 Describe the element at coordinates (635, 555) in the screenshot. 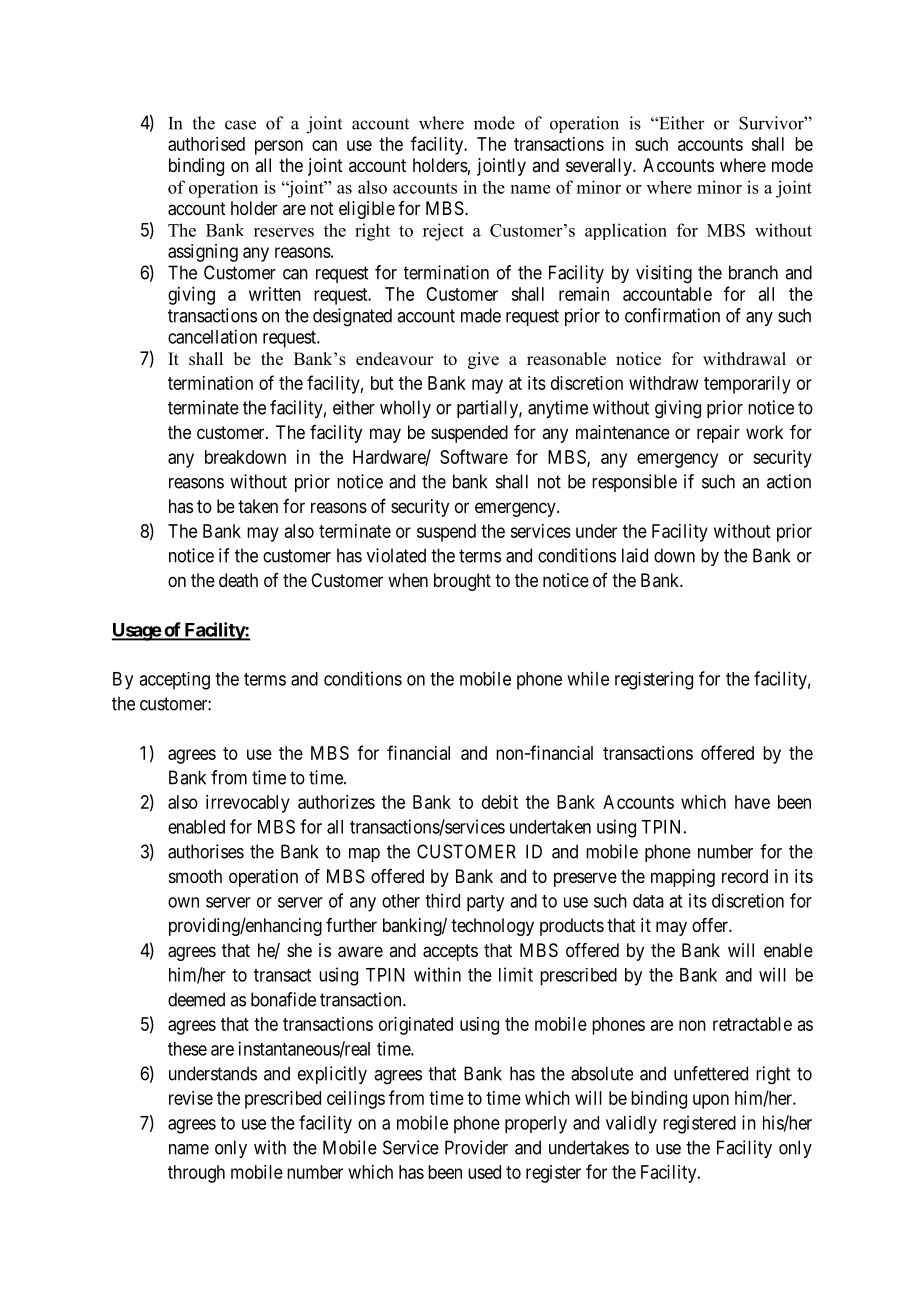

I see `laid` at that location.
